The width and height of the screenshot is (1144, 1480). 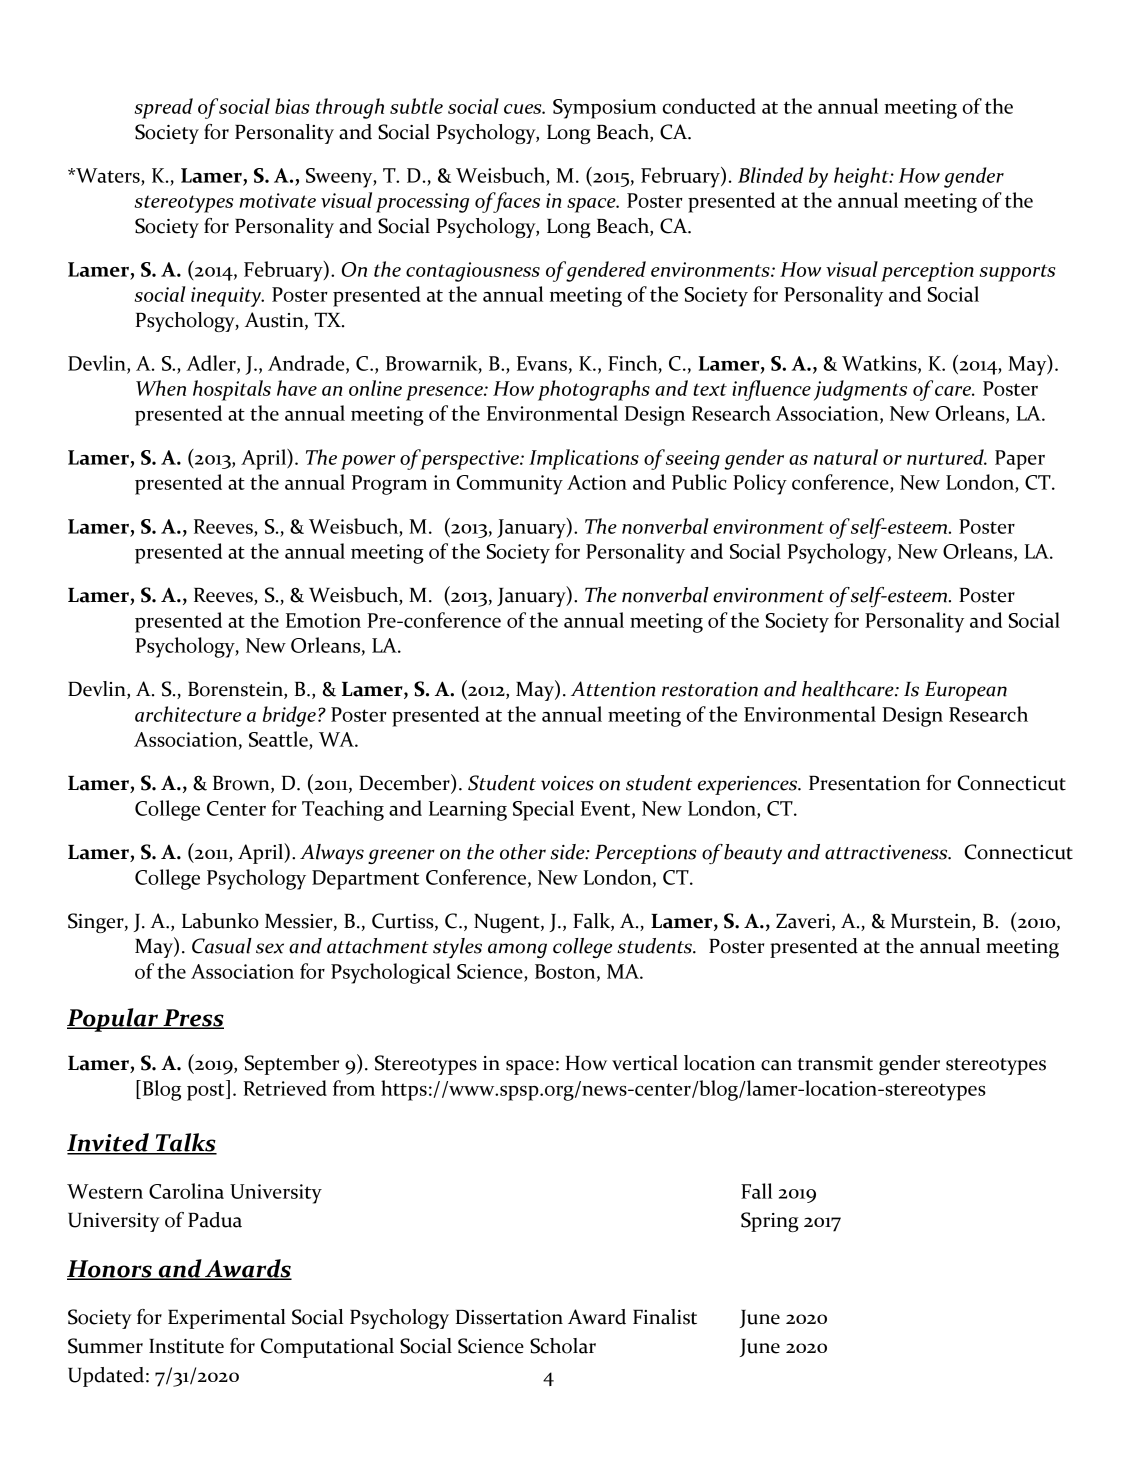 What do you see at coordinates (645, 1063) in the screenshot?
I see `vertical` at bounding box center [645, 1063].
